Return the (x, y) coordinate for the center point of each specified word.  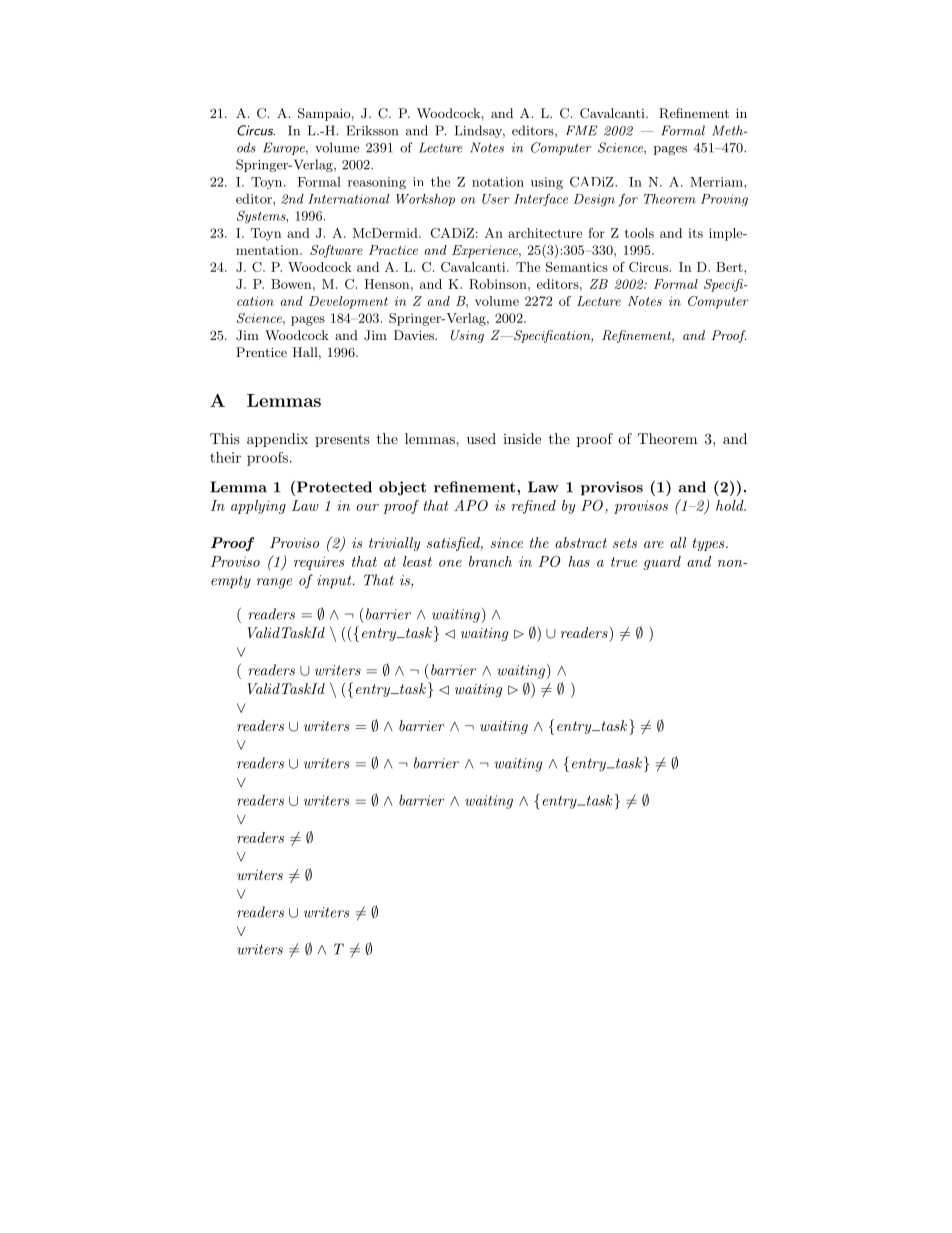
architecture (545, 233)
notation (498, 182)
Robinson (499, 284)
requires (319, 563)
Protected (333, 488)
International (348, 199)
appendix (277, 440)
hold (731, 505)
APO (471, 505)
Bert (730, 267)
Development (348, 302)
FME (582, 130)
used (481, 438)
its (695, 233)
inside (522, 438)
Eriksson (372, 130)
